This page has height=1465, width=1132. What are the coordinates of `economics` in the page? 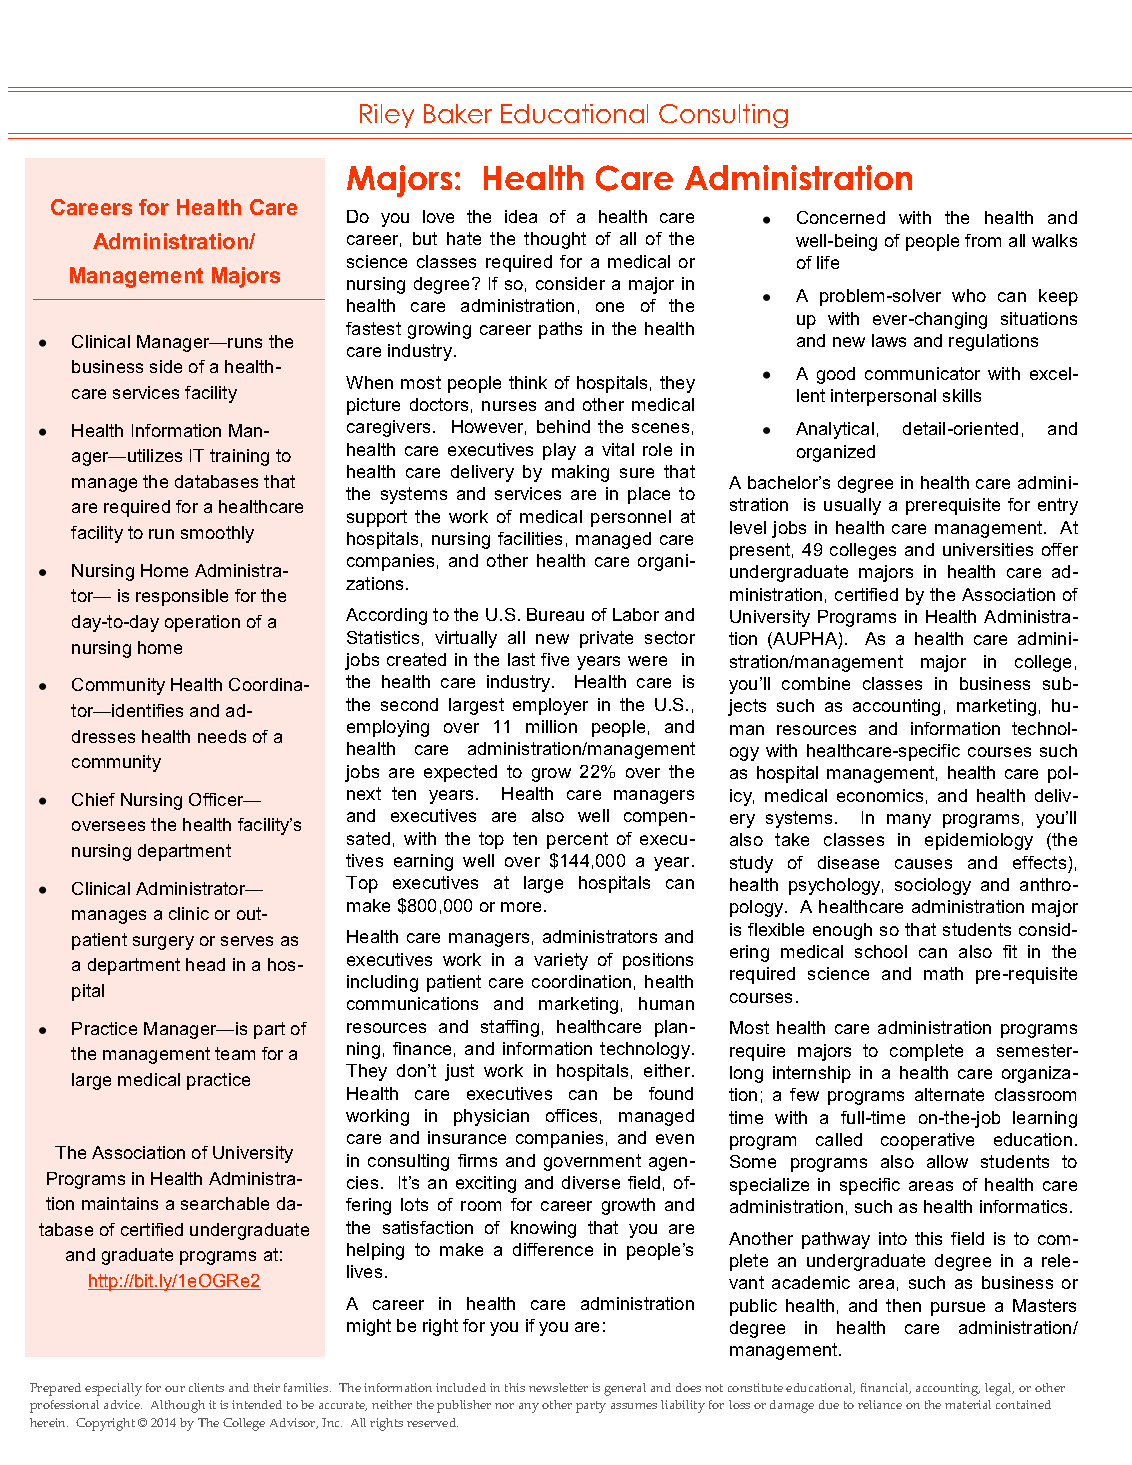 It's located at (880, 795).
